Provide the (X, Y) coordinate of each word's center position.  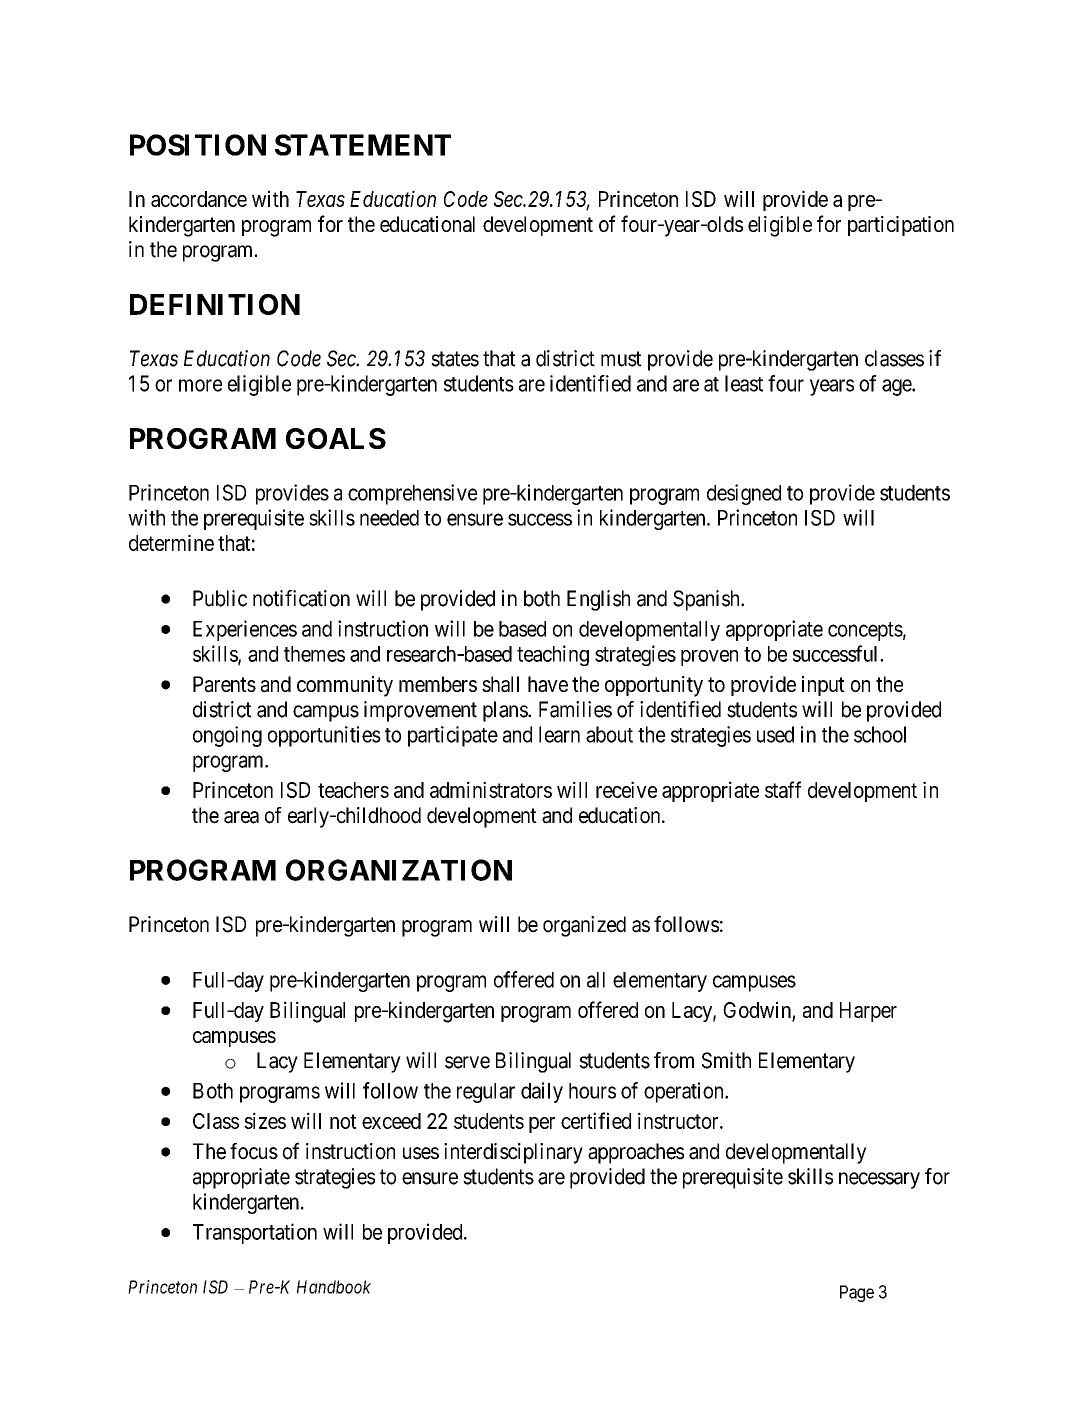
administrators (491, 789)
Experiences (245, 630)
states (455, 359)
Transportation (255, 1233)
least (744, 383)
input (823, 686)
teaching (553, 655)
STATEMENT (363, 145)
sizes (265, 1120)
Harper (868, 1012)
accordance (199, 199)
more (200, 385)
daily (542, 1092)
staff (783, 789)
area (241, 817)
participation (901, 226)
